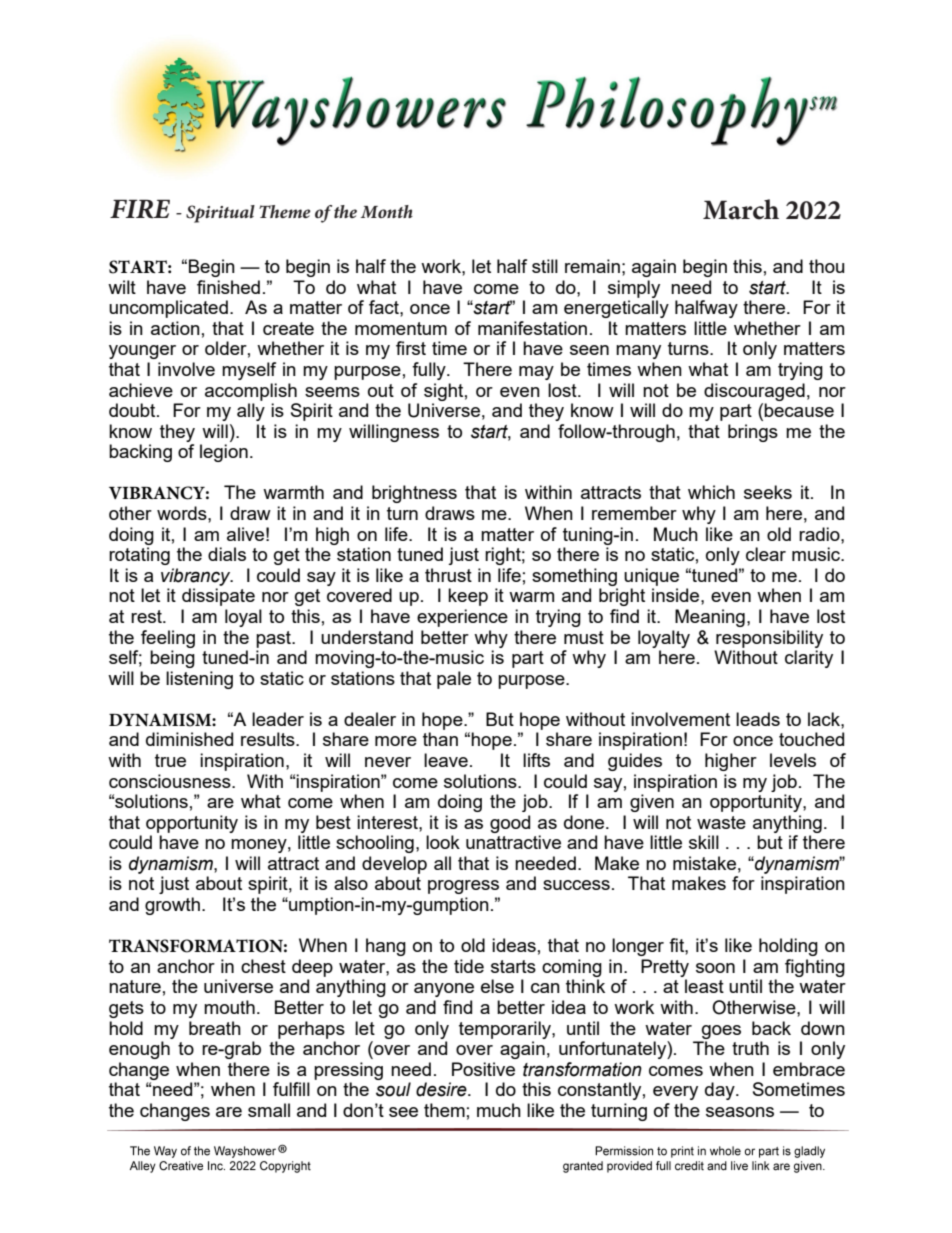 Image resolution: width=952 pixels, height=1233 pixels. What do you see at coordinates (741, 209) in the page?
I see `March` at bounding box center [741, 209].
